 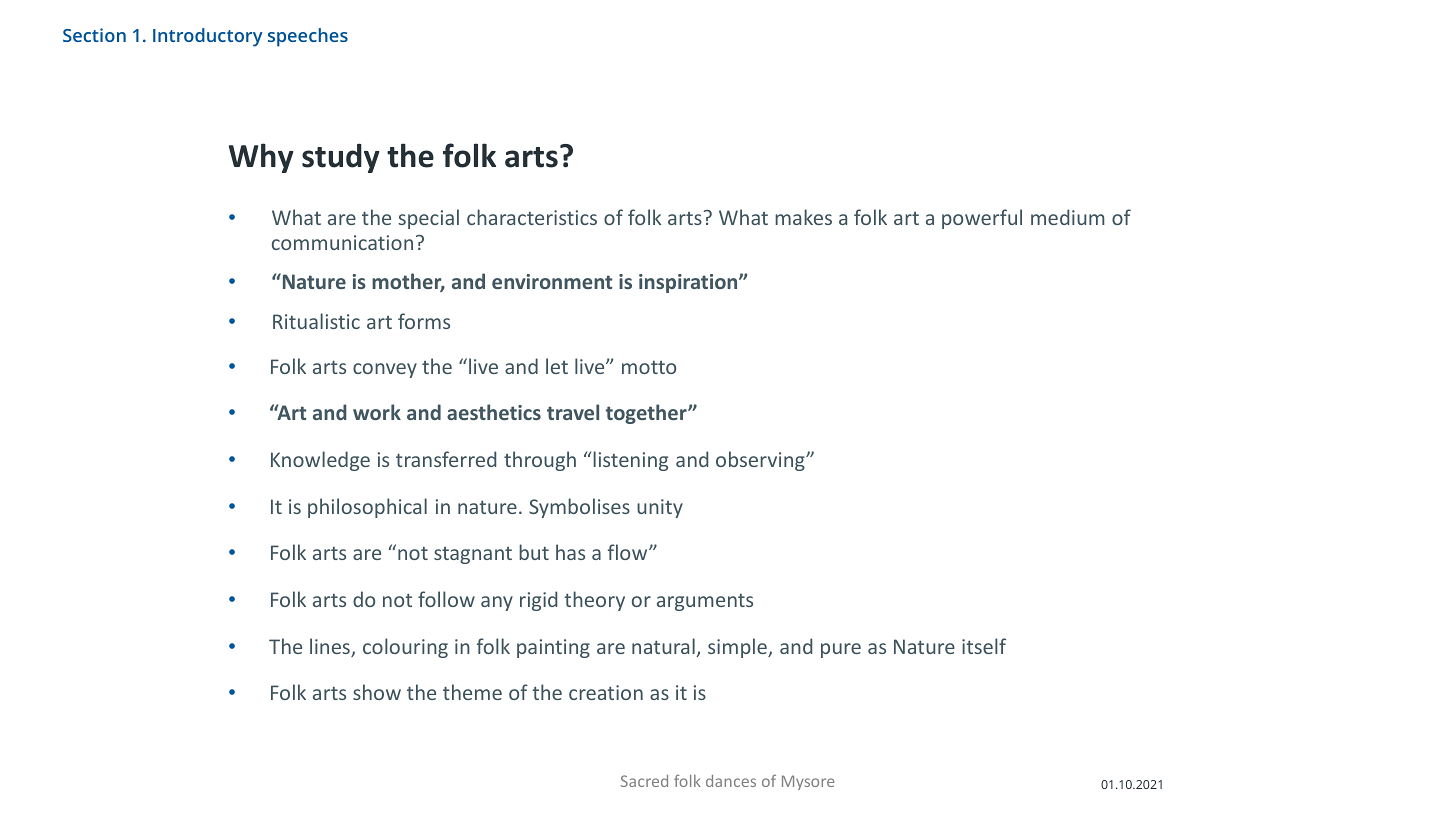 What do you see at coordinates (573, 412) in the screenshot?
I see `travel` at bounding box center [573, 412].
